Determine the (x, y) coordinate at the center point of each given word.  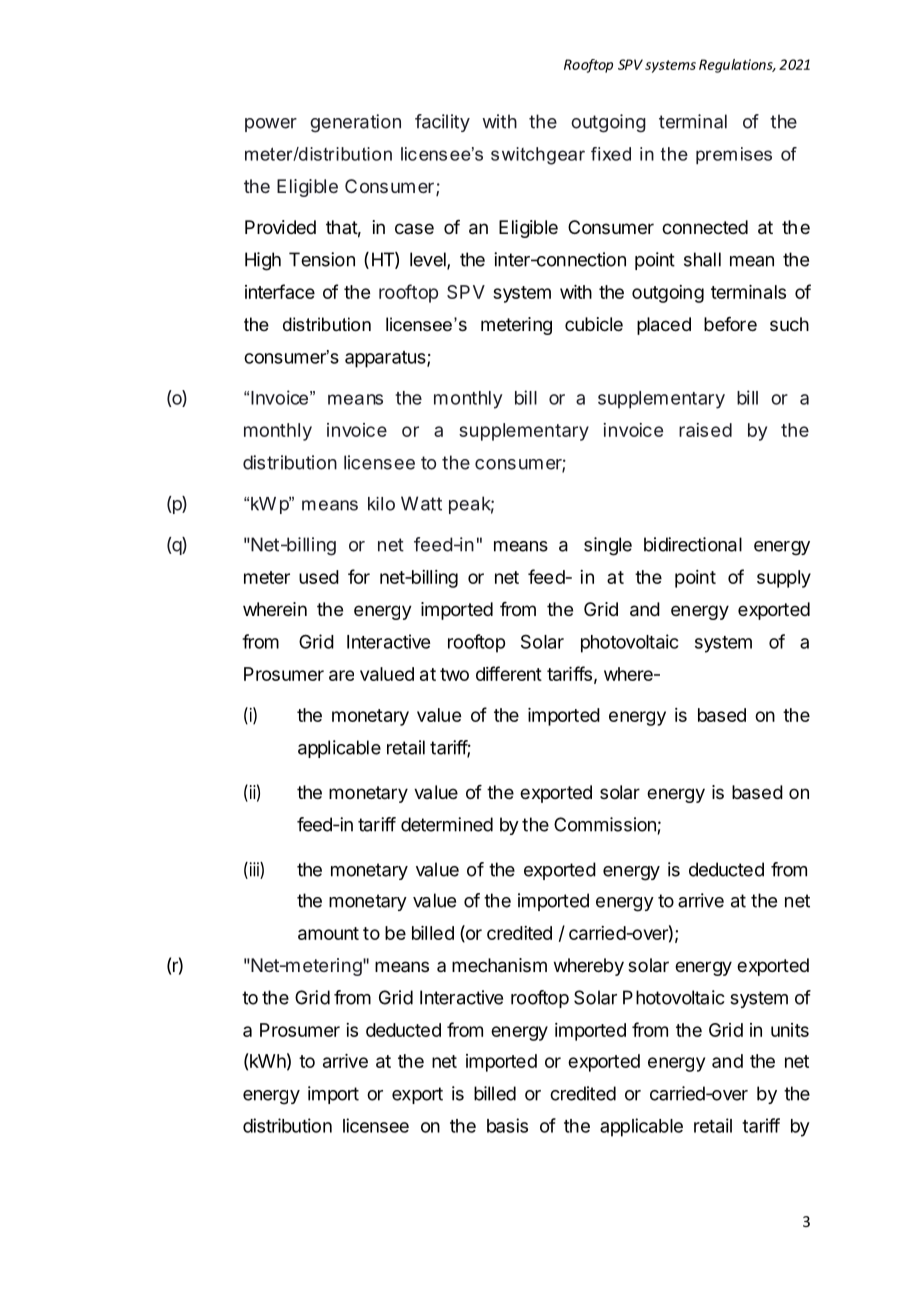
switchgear (538, 156)
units (790, 1030)
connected (705, 227)
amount (328, 933)
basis (507, 1125)
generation (355, 123)
